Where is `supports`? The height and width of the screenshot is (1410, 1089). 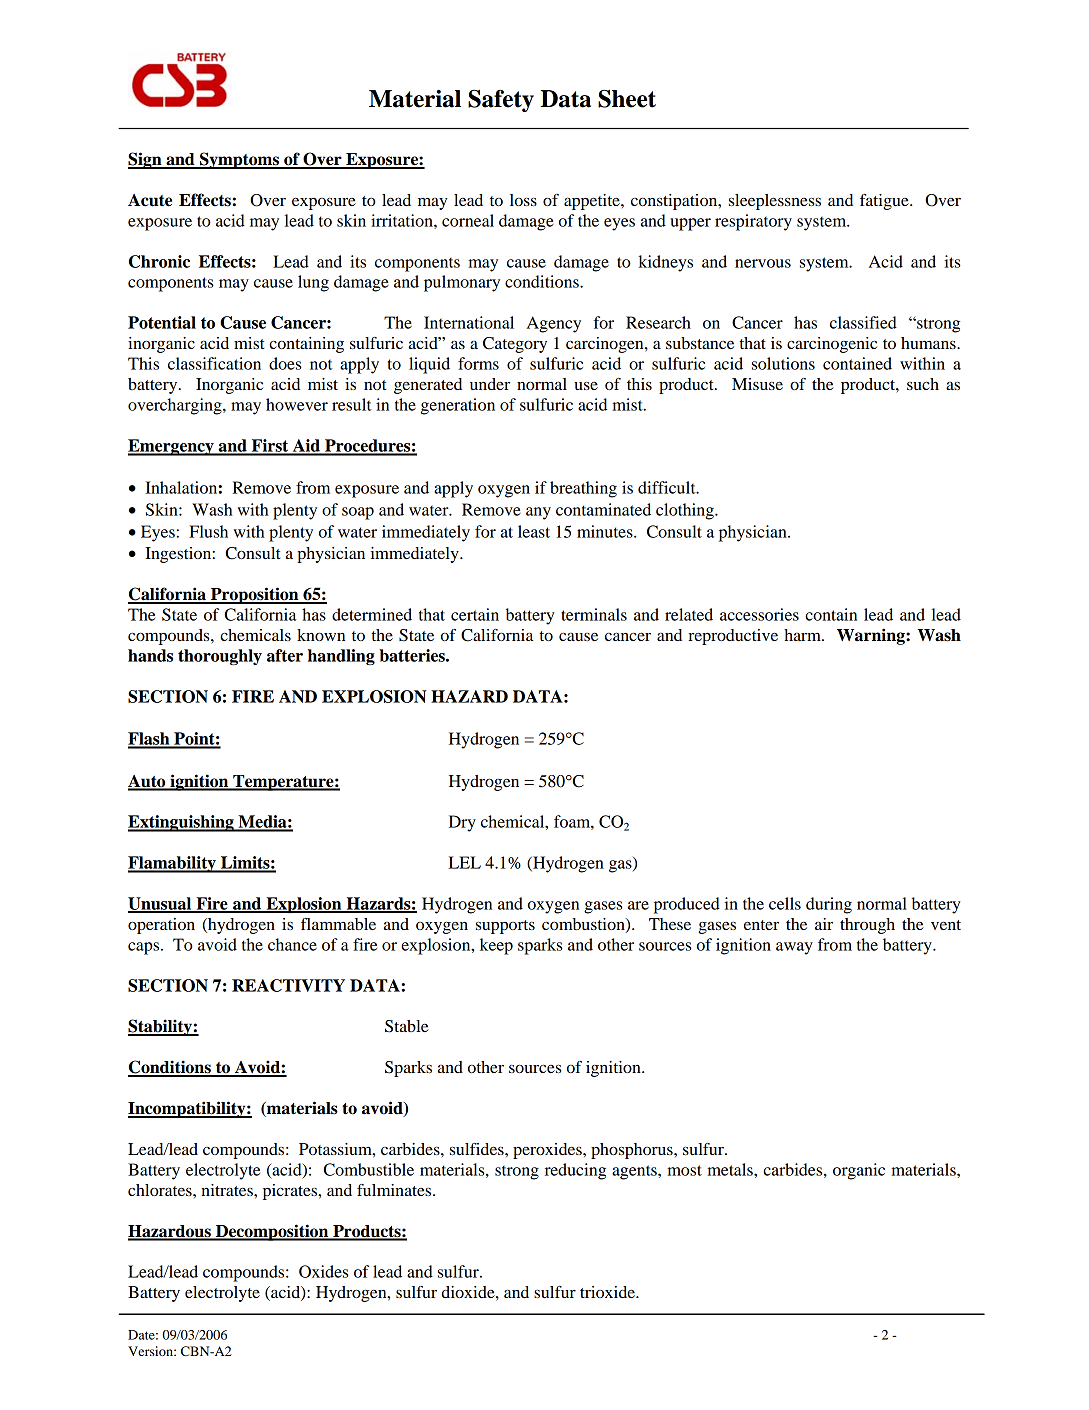
supports is located at coordinates (505, 927).
